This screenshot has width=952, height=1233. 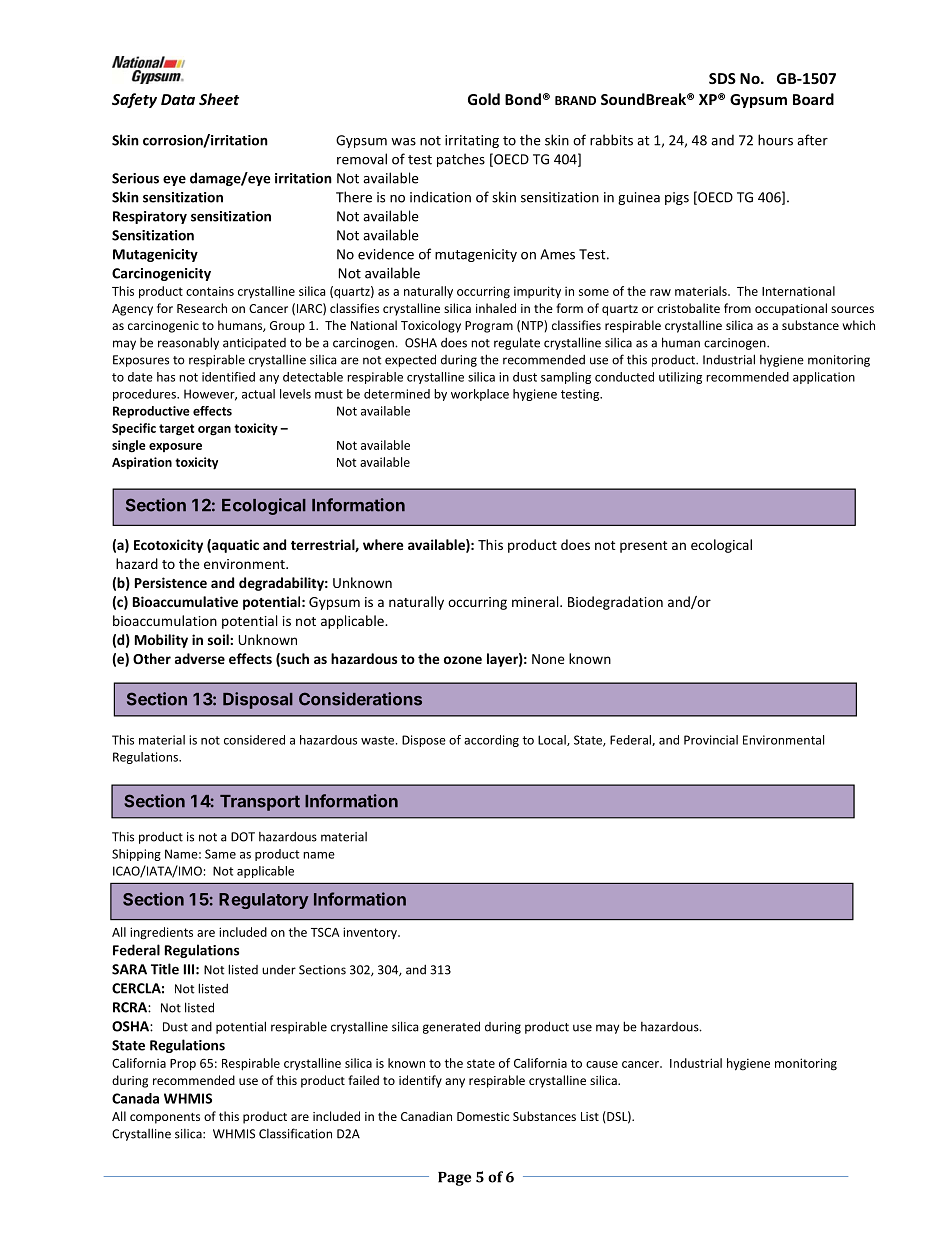 What do you see at coordinates (214, 431) in the screenshot?
I see `organ` at bounding box center [214, 431].
